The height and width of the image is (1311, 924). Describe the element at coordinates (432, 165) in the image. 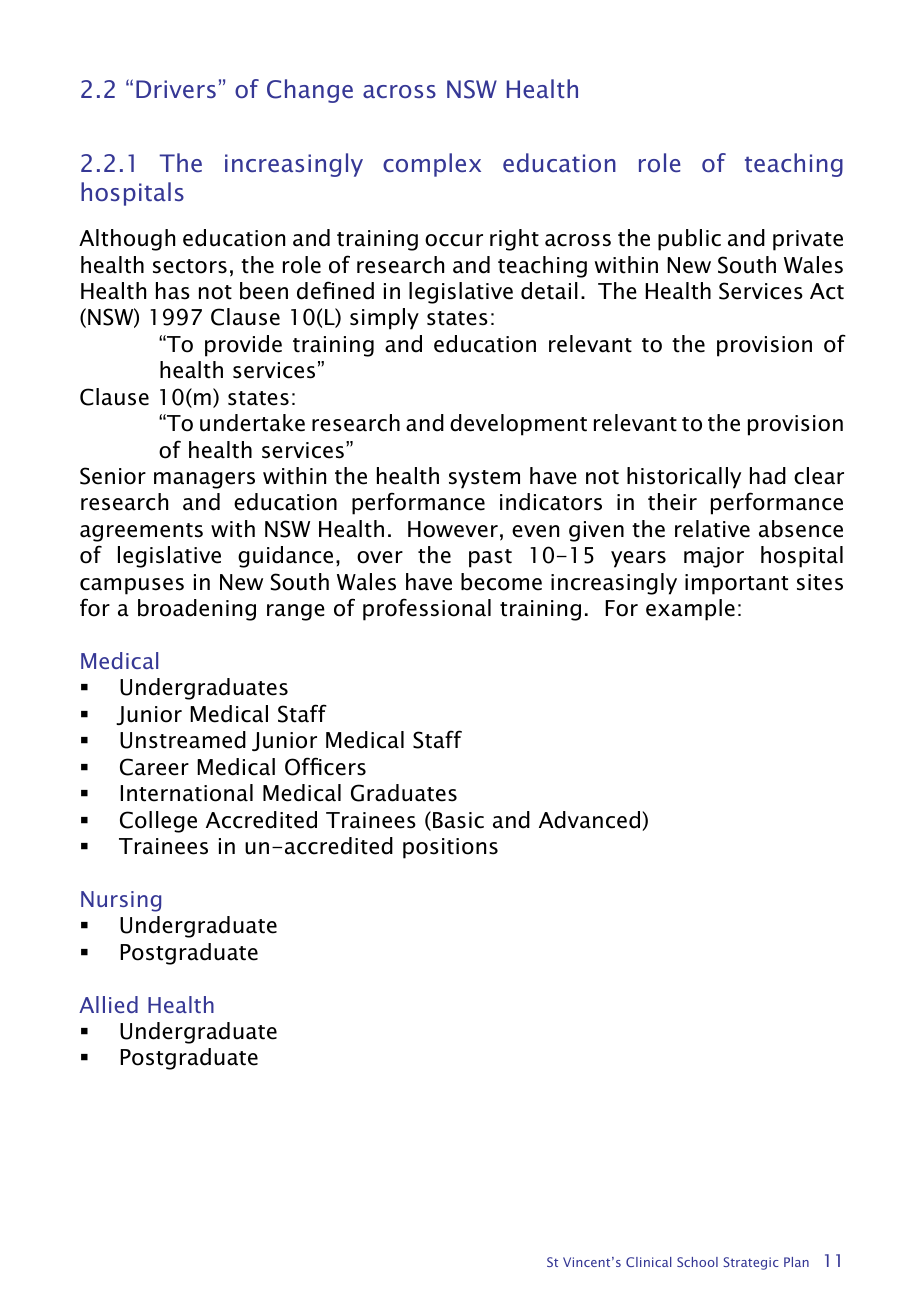

I see `complex` at that location.
